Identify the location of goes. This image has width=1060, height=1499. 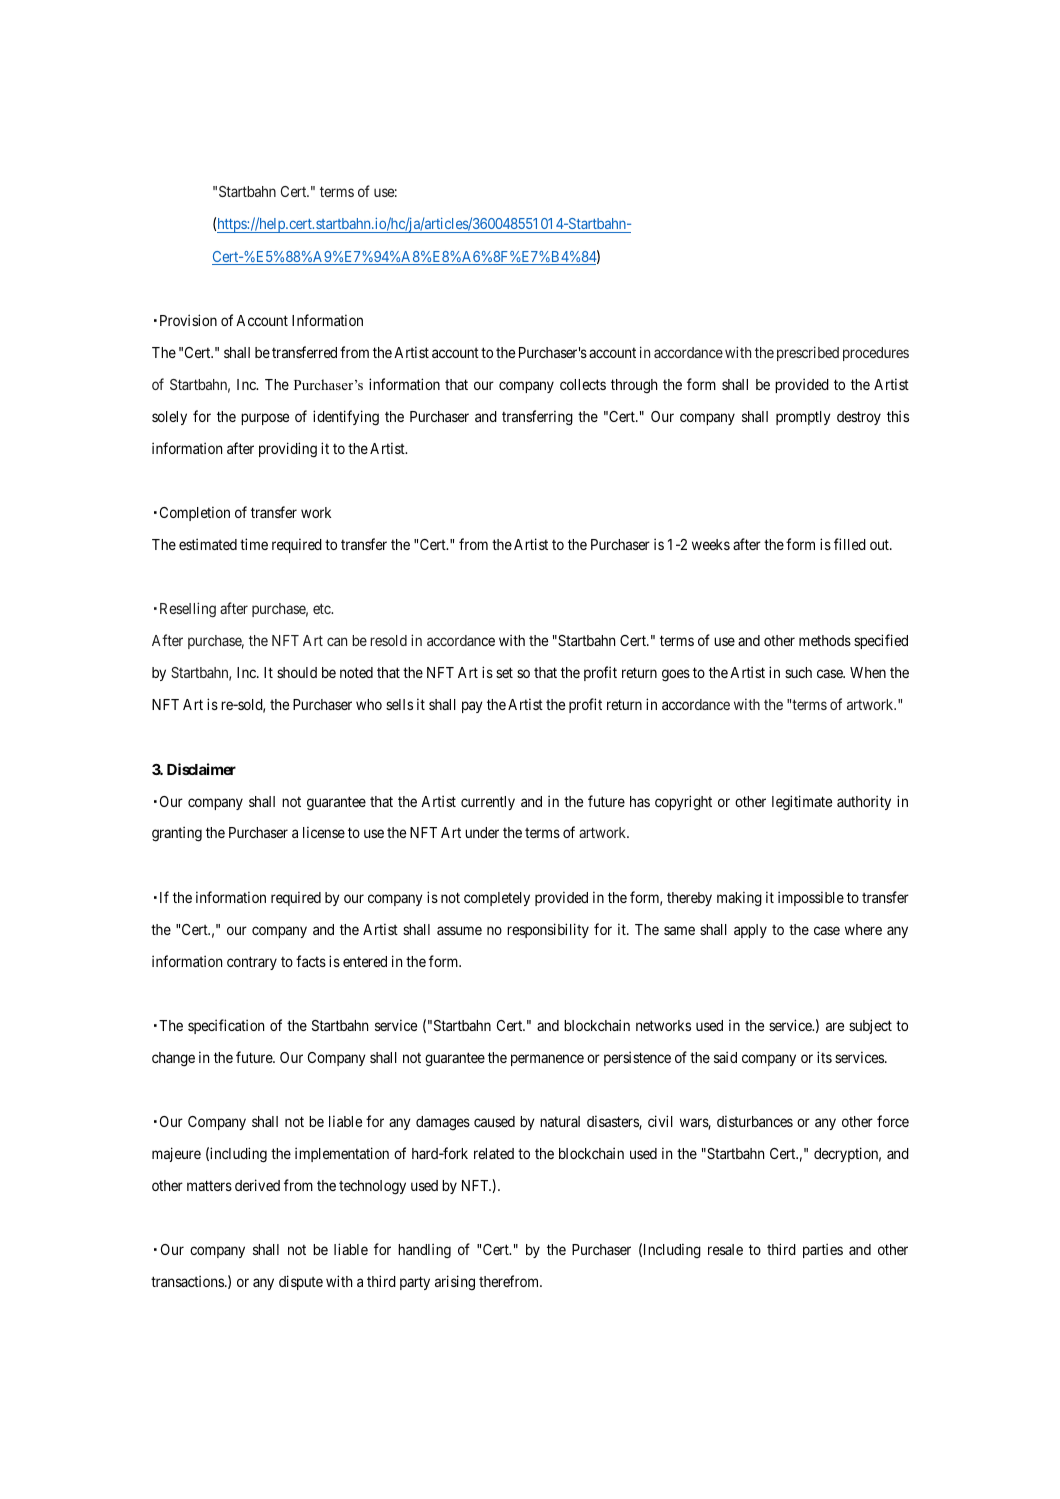
(676, 675).
